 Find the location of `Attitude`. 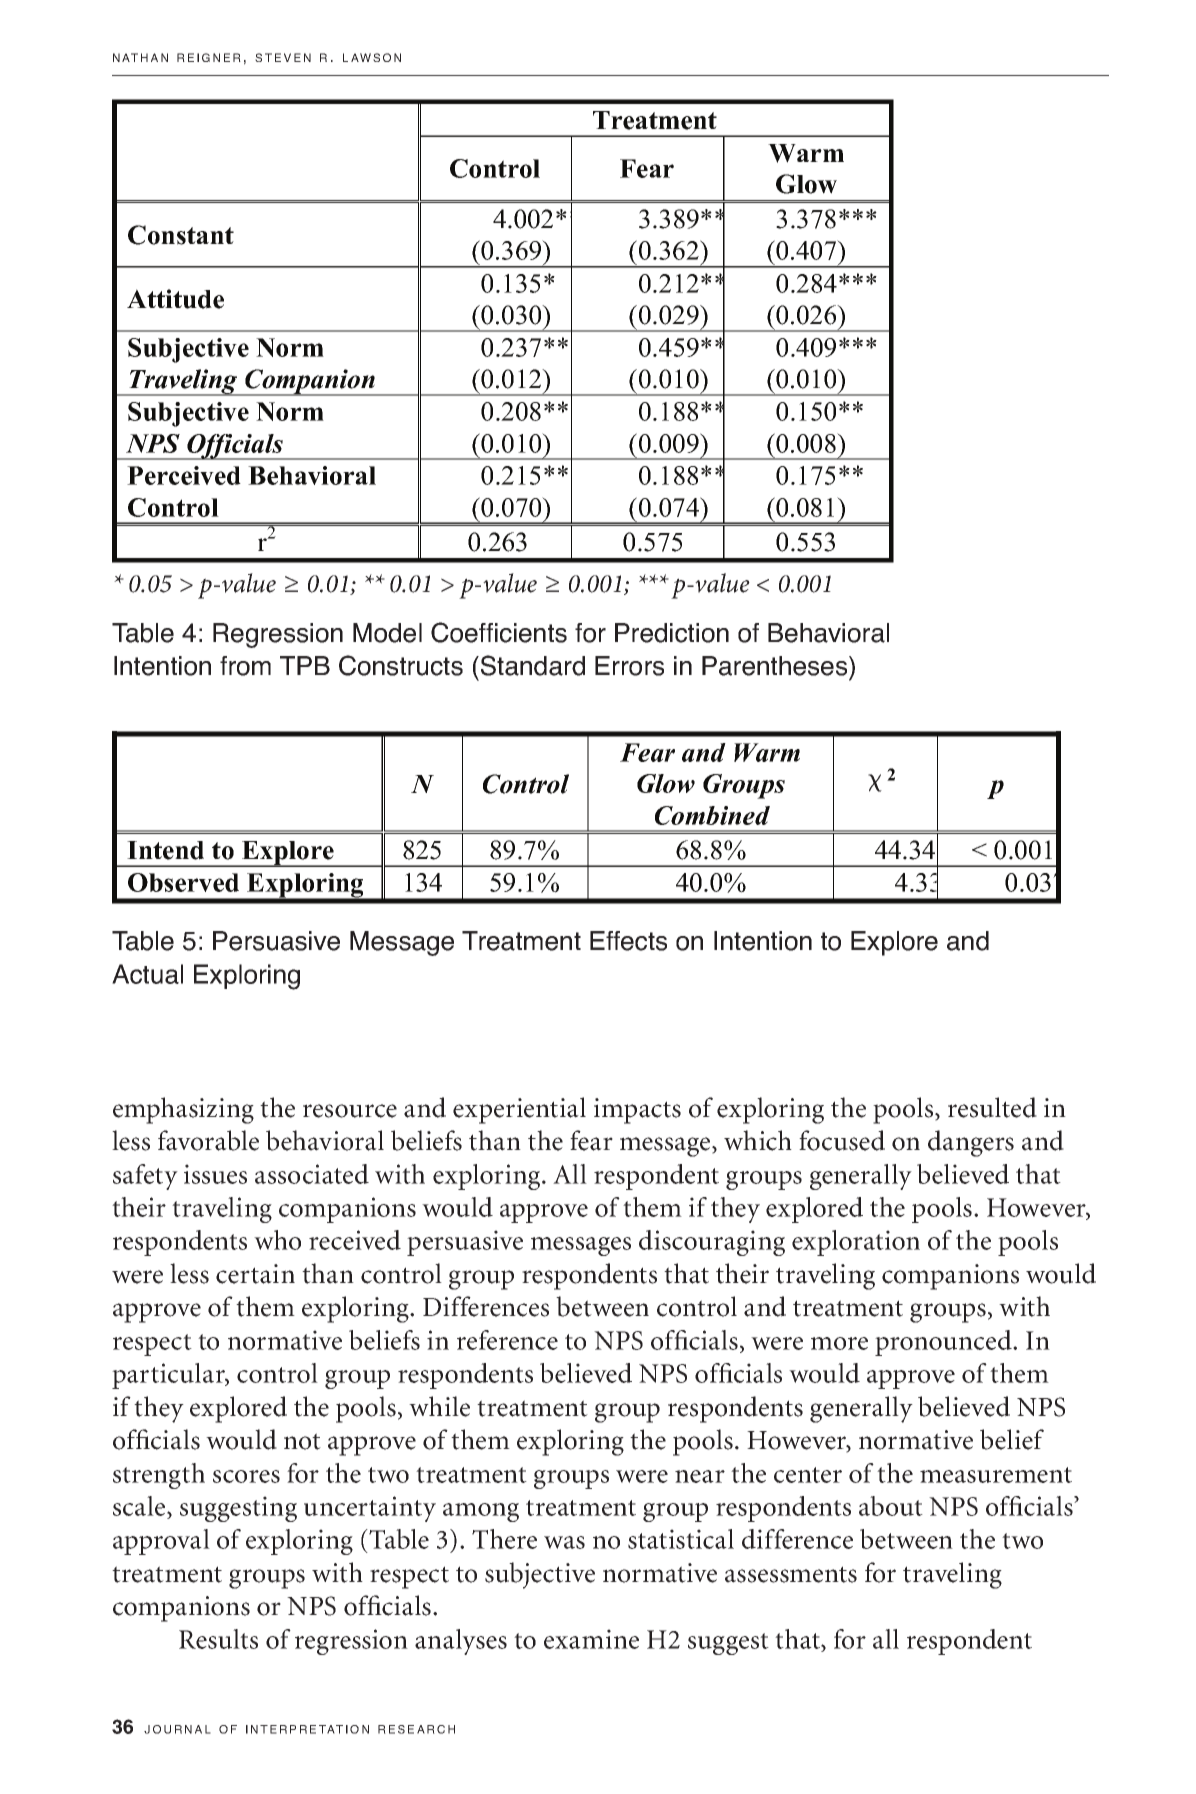

Attitude is located at coordinates (175, 299).
